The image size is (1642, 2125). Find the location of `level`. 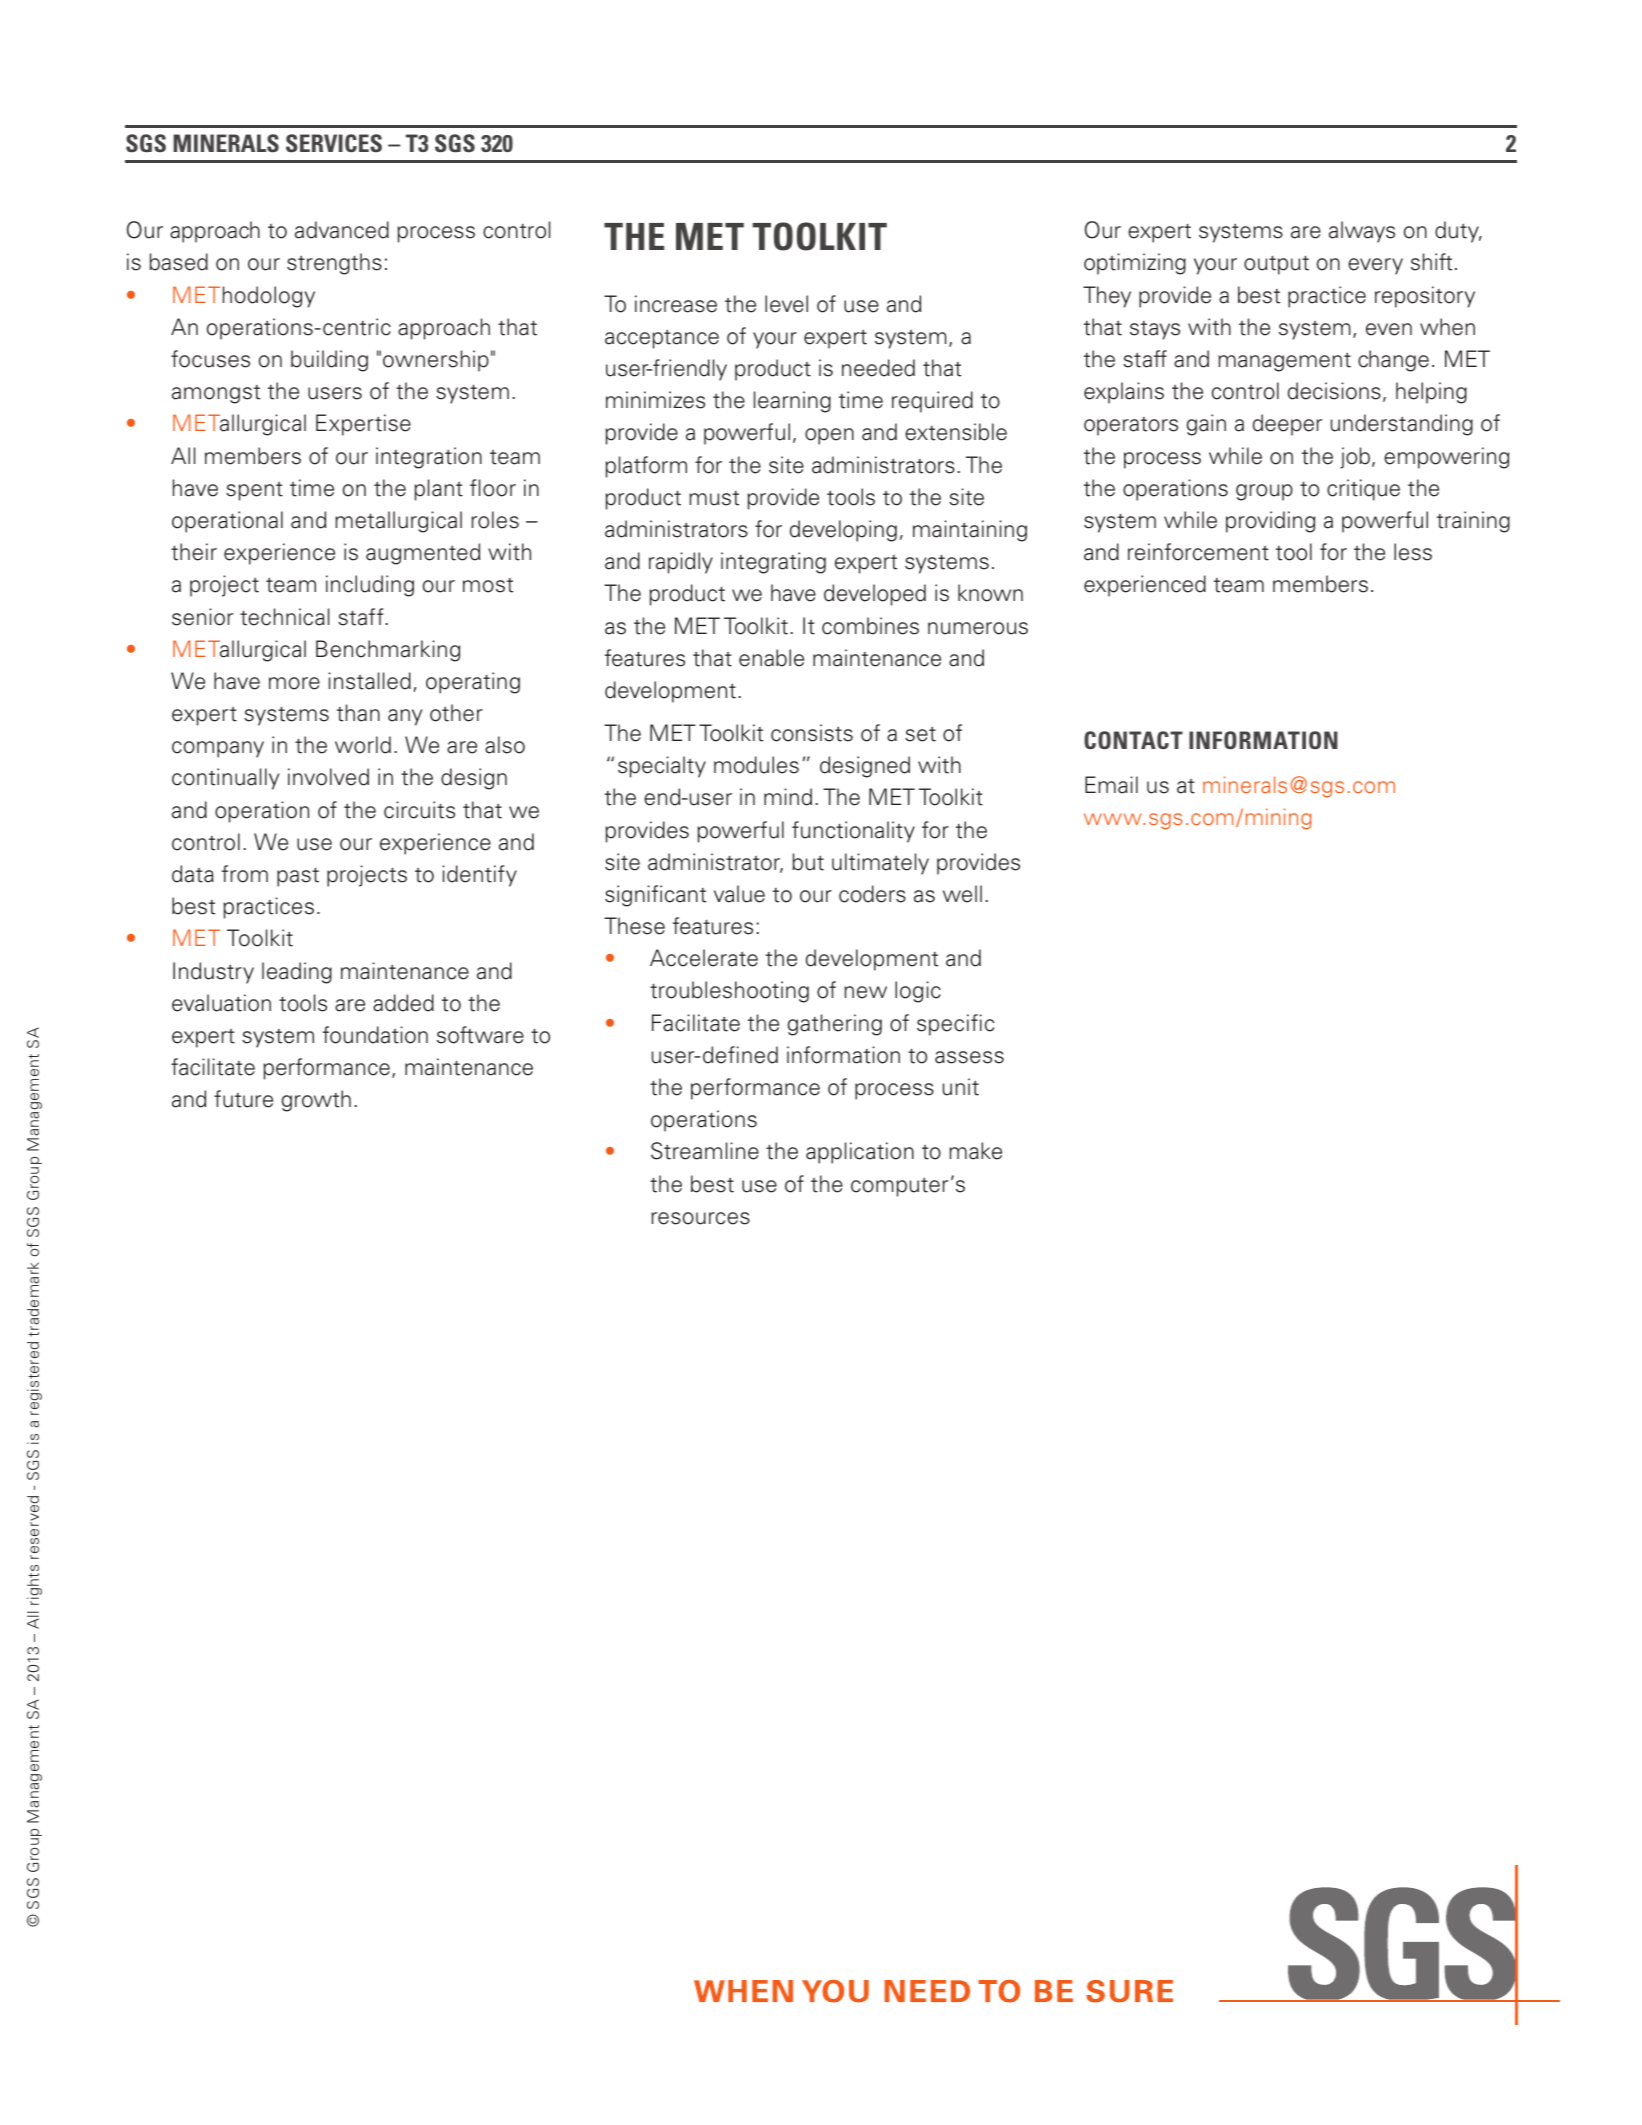

level is located at coordinates (786, 304).
